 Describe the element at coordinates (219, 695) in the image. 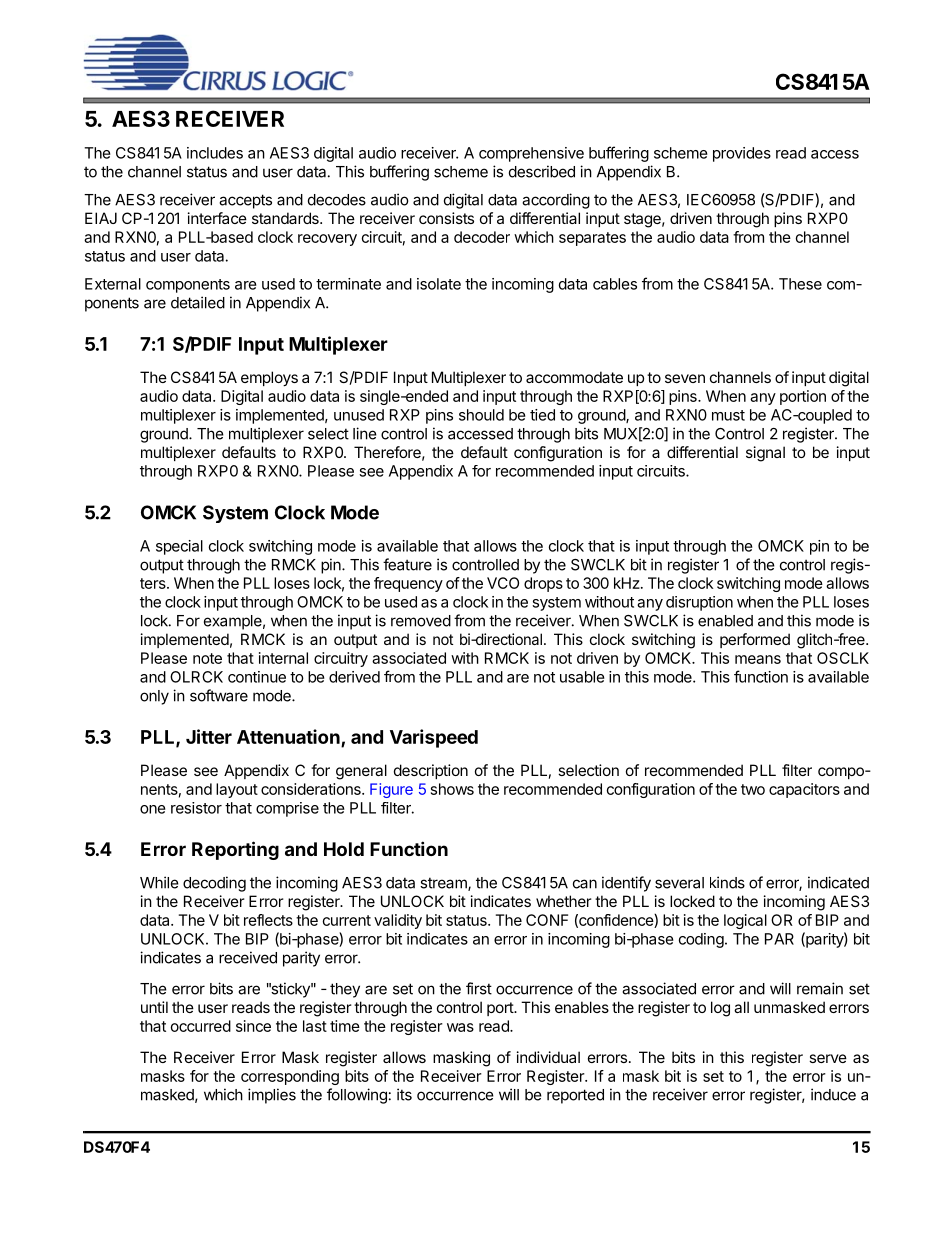

I see `software` at that location.
